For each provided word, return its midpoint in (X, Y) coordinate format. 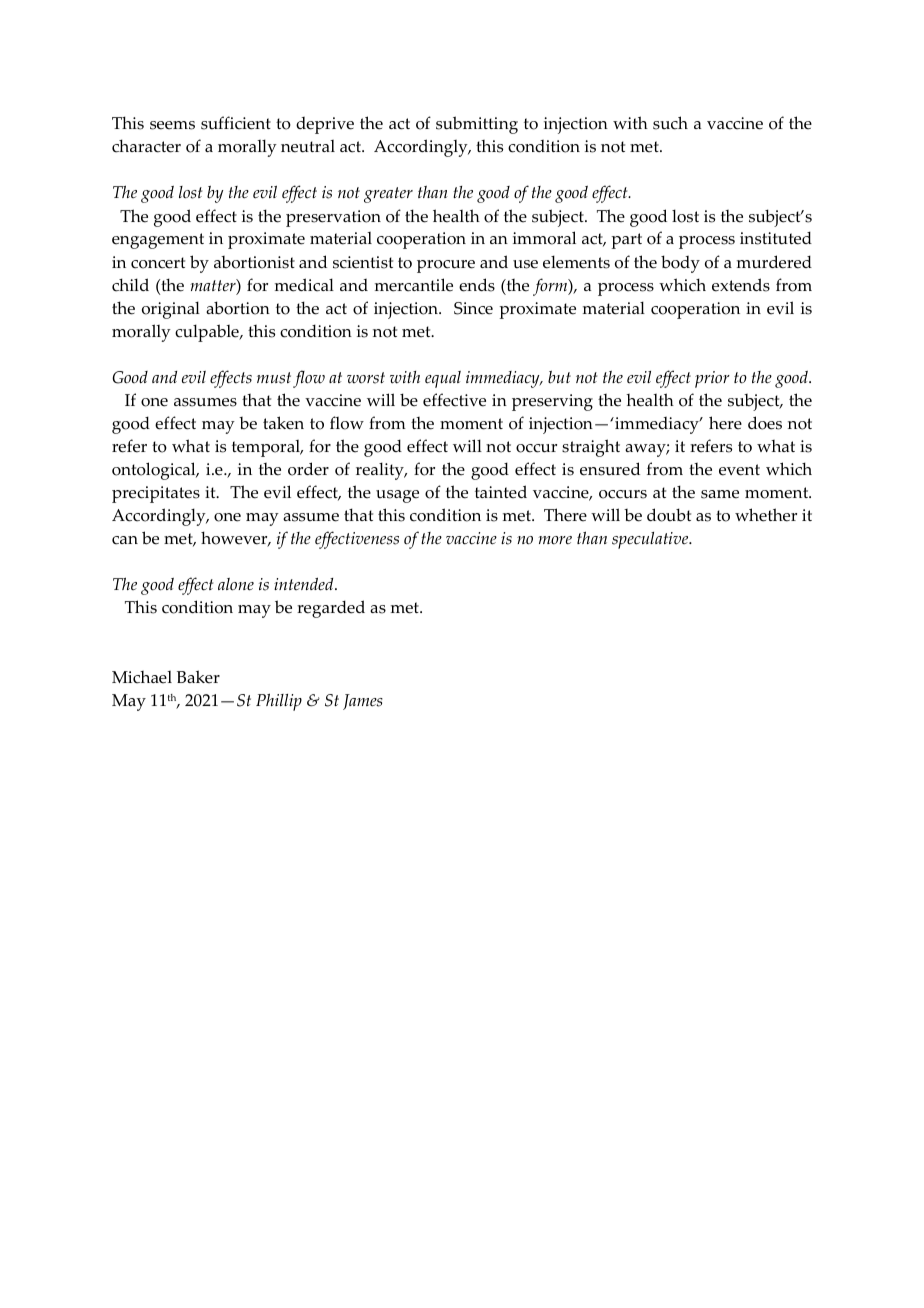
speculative (651, 540)
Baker (198, 677)
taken (283, 423)
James (363, 702)
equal (443, 379)
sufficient (236, 123)
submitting (477, 125)
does (765, 423)
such (670, 123)
